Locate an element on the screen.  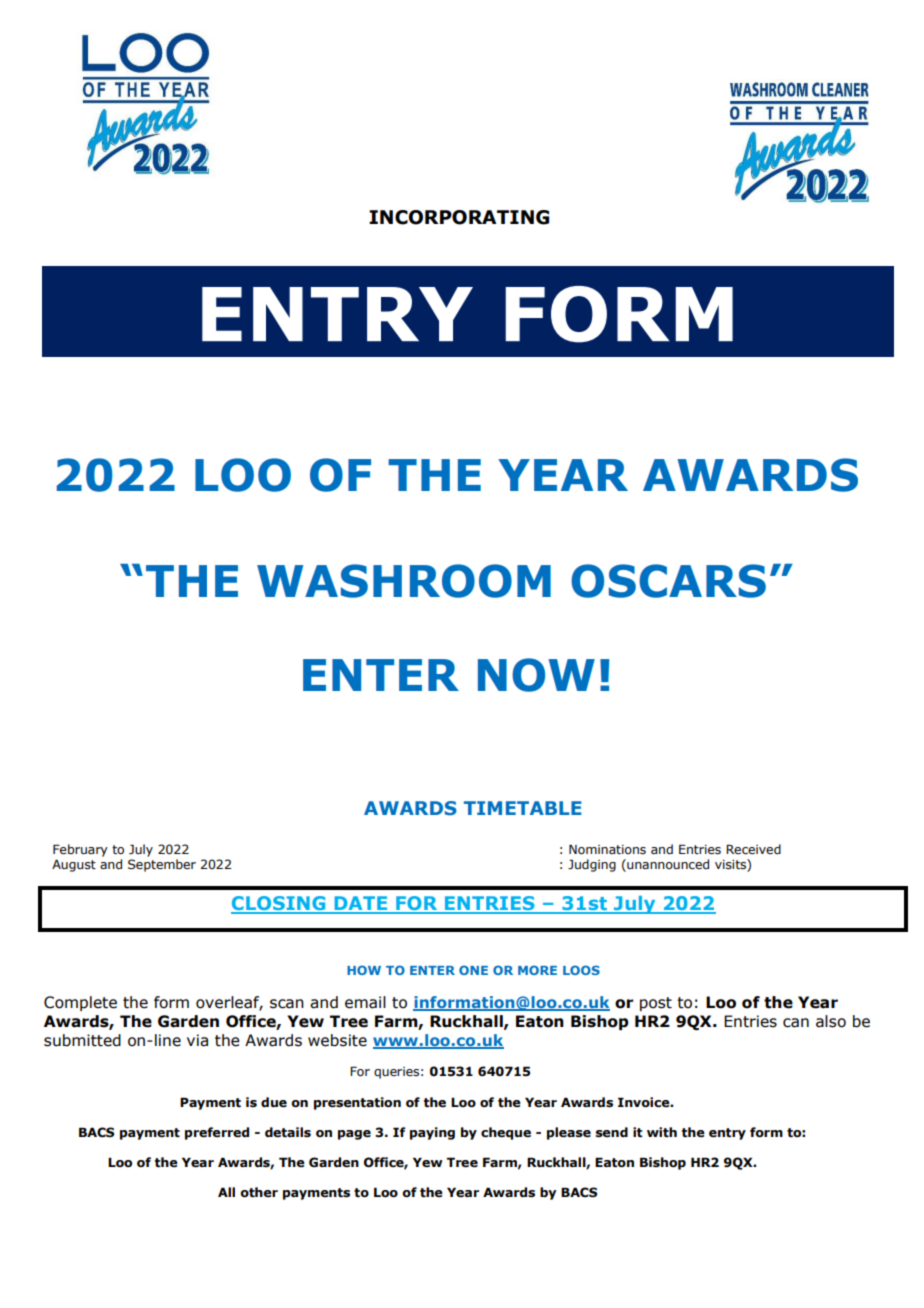
Received is located at coordinates (753, 849).
